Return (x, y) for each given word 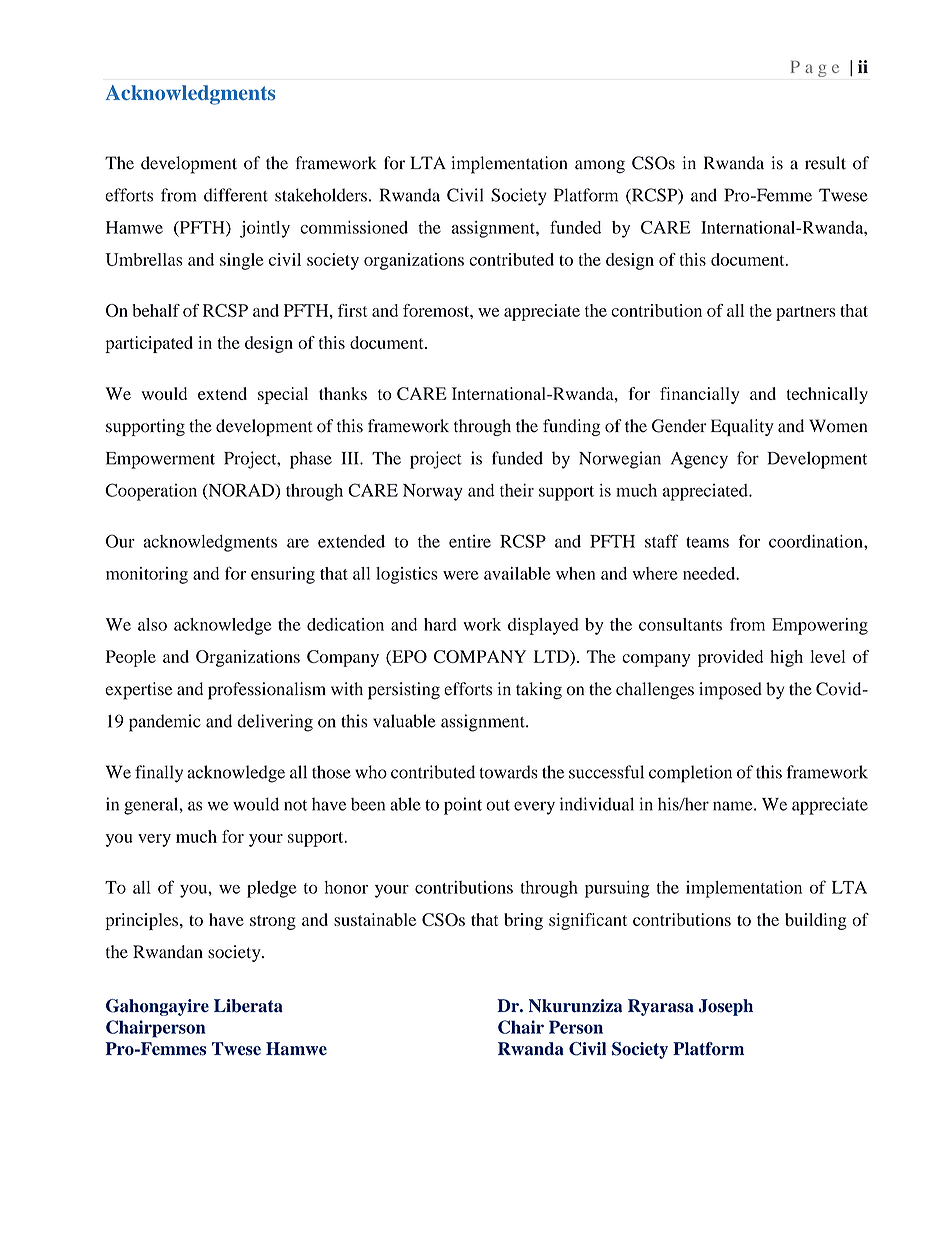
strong (273, 922)
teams (707, 542)
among (600, 167)
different (236, 195)
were (461, 575)
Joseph (726, 1007)
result (825, 163)
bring (523, 921)
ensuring (283, 575)
